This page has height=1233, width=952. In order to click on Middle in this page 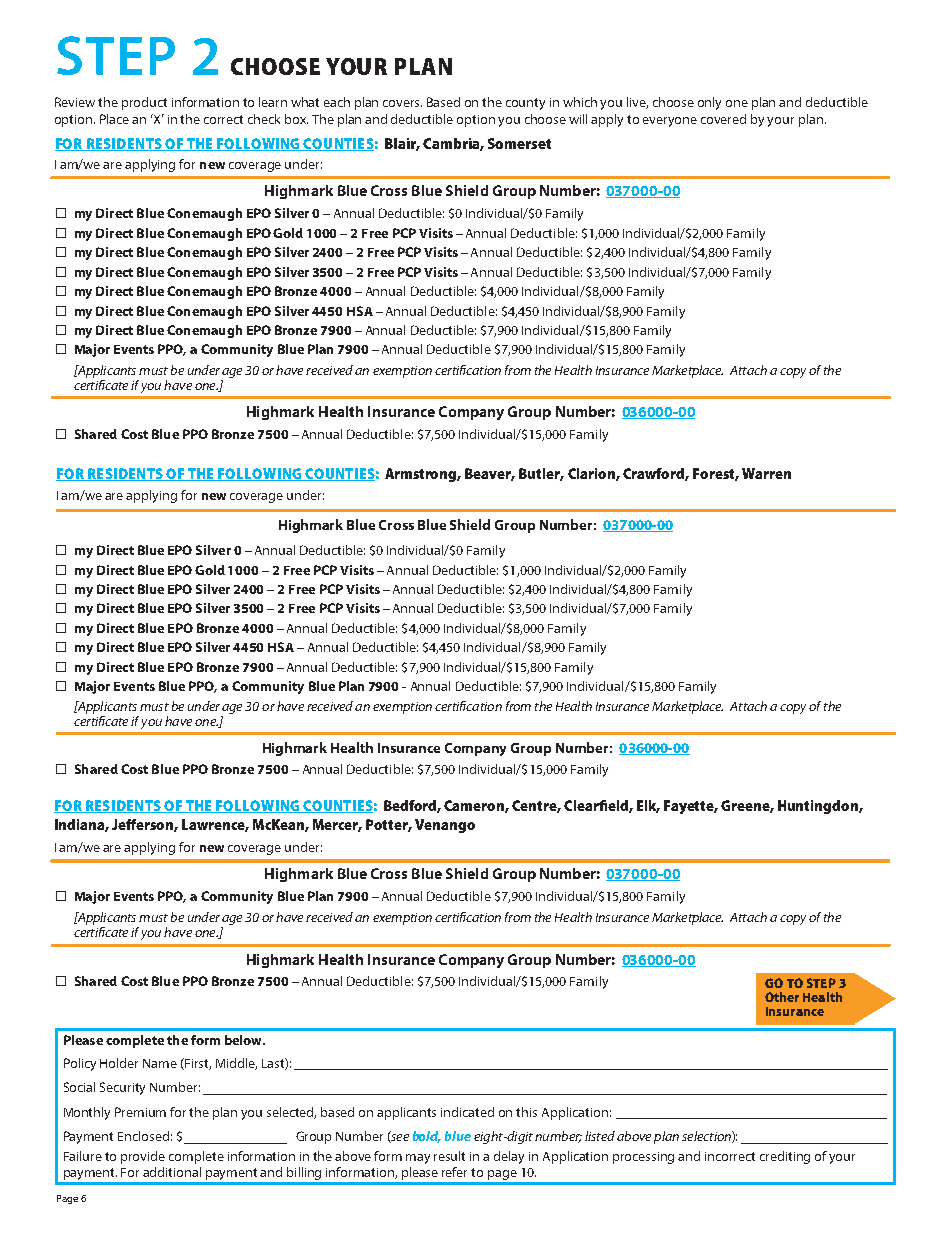, I will do `click(236, 1064)`.
